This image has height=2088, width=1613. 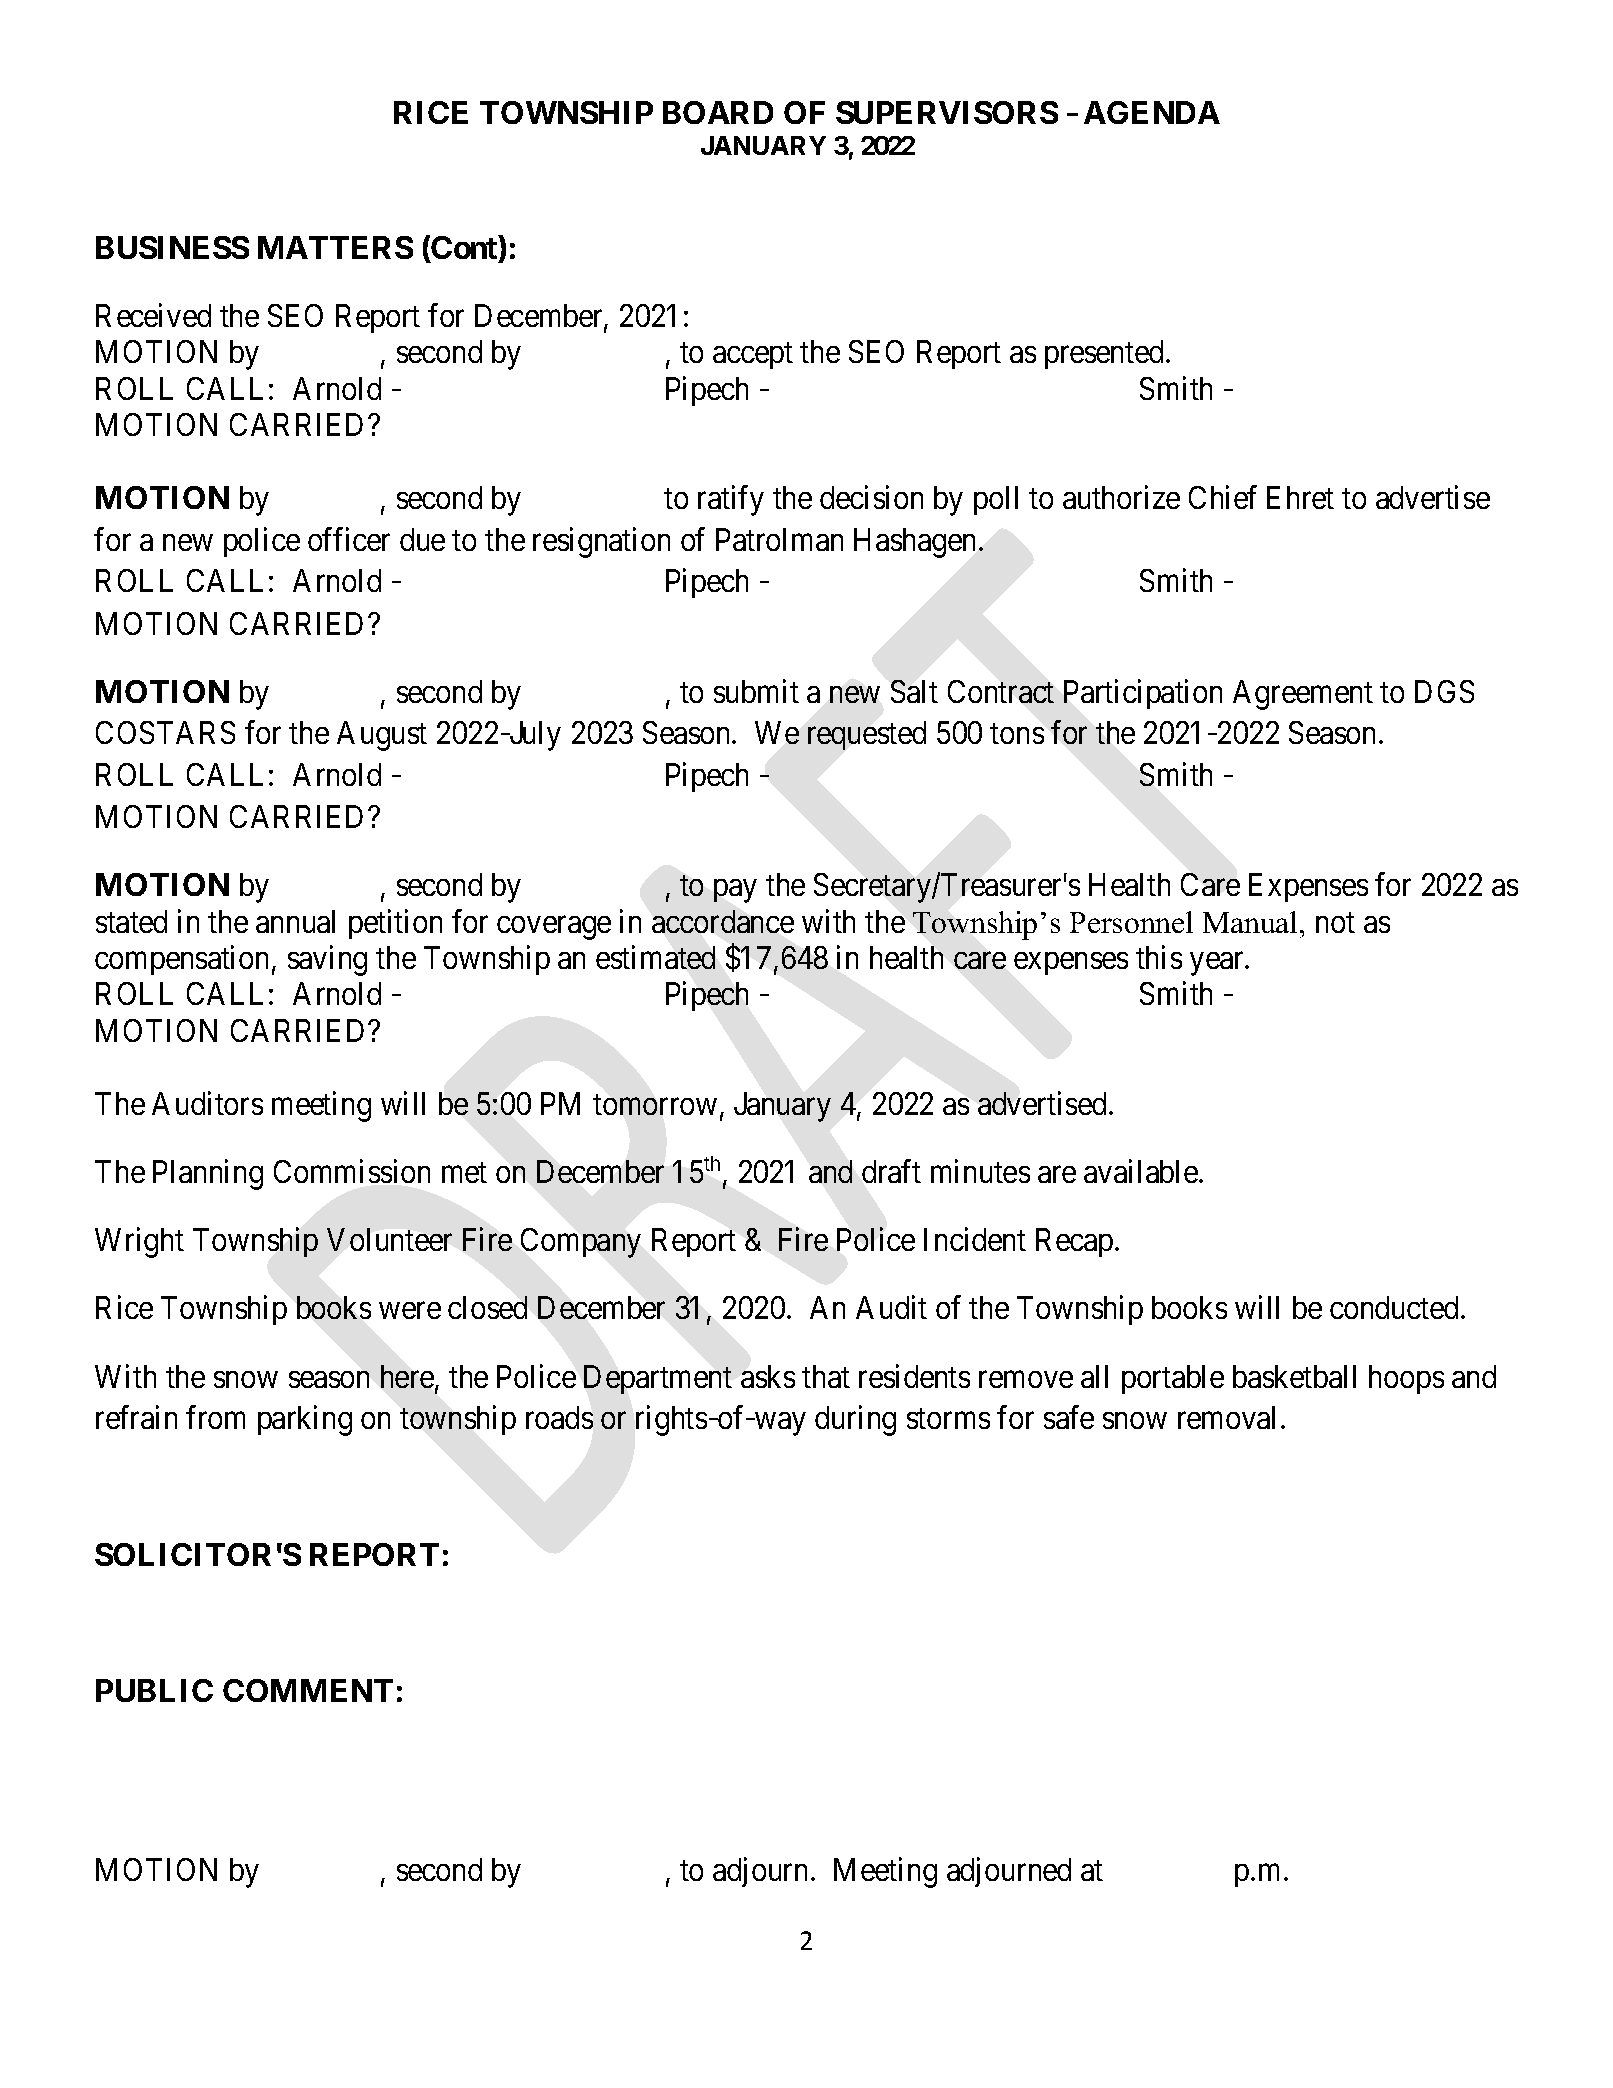 I want to click on BOARD, so click(x=718, y=112).
